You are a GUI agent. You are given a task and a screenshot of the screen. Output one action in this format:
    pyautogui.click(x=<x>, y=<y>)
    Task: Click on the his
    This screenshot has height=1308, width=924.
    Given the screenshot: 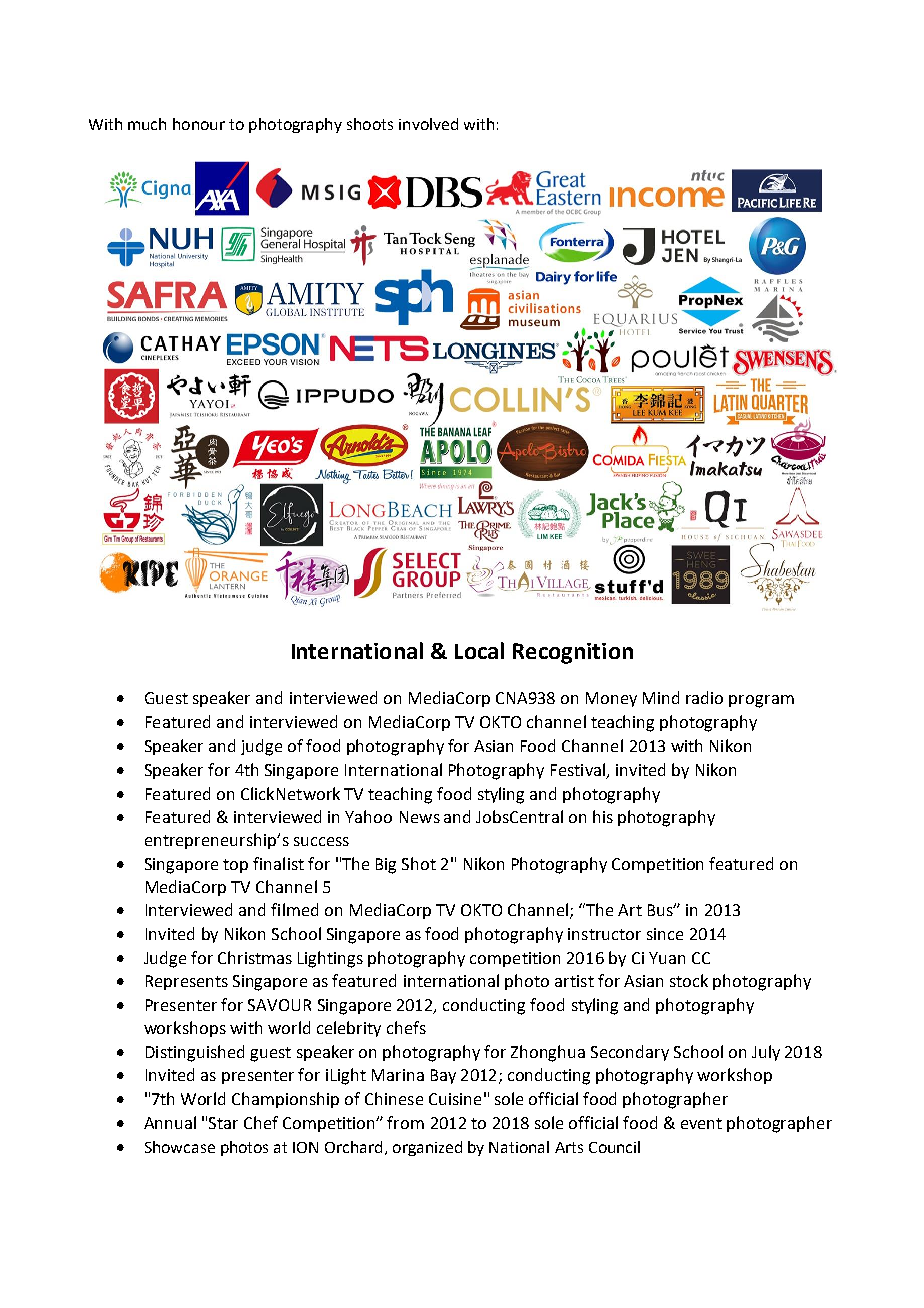 What is the action you would take?
    pyautogui.click(x=603, y=816)
